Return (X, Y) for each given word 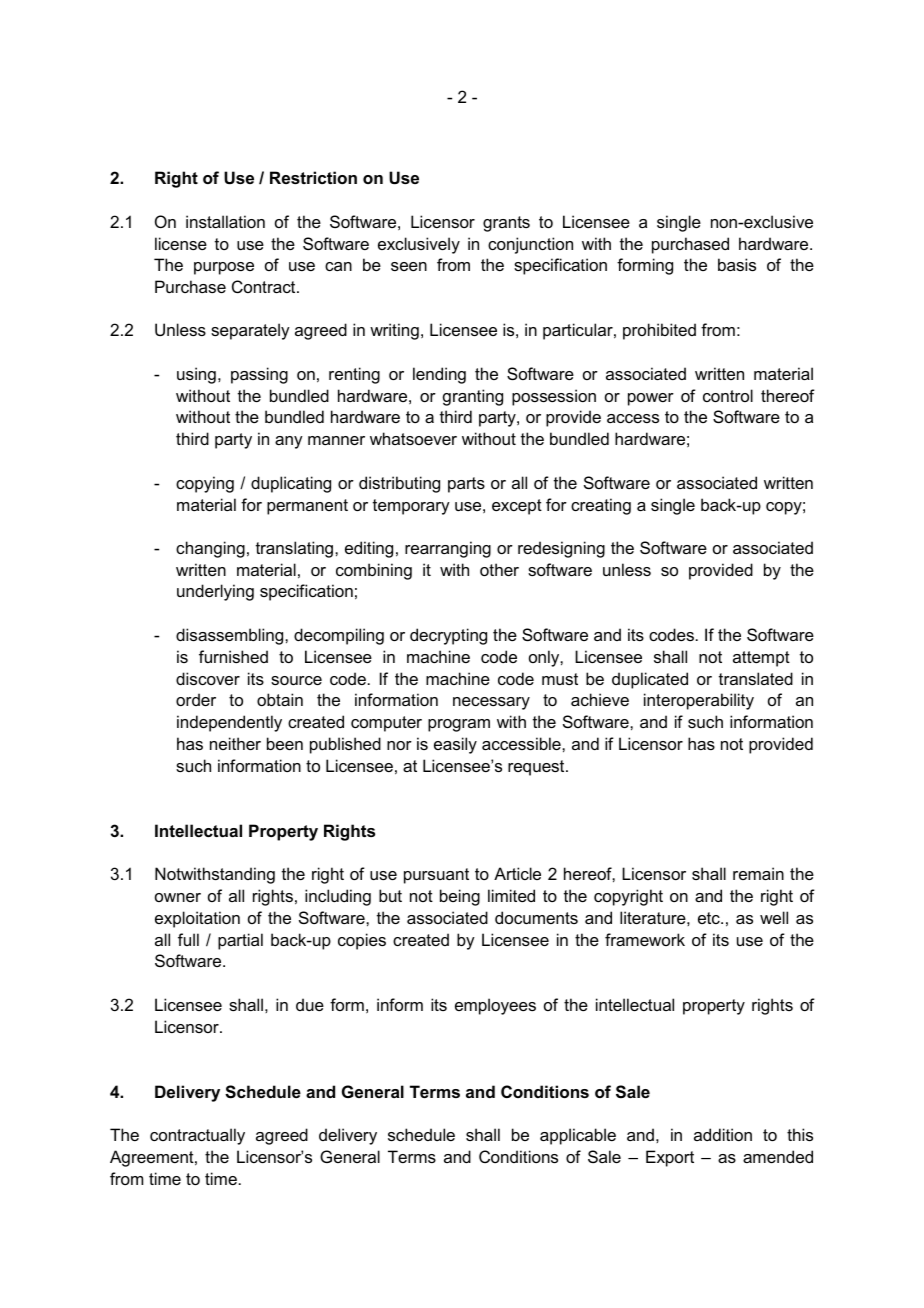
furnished (233, 656)
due (310, 1004)
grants (506, 224)
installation (225, 221)
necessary (491, 703)
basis (737, 264)
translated (756, 678)
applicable (578, 1136)
